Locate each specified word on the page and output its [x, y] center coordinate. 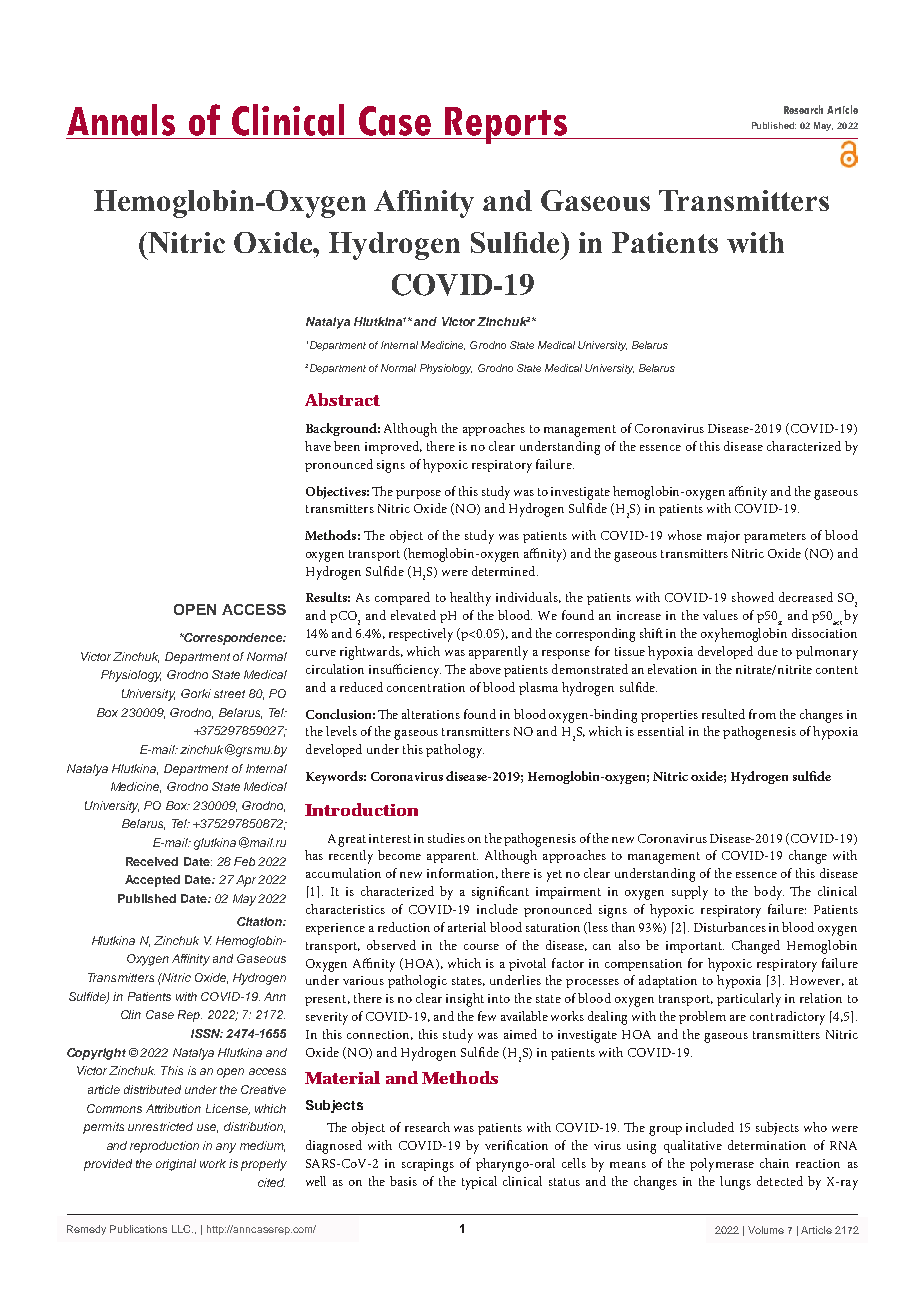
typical [479, 1183]
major [723, 537]
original [176, 1165]
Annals [121, 120]
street [229, 694]
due [768, 651]
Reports [507, 125]
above [485, 669]
